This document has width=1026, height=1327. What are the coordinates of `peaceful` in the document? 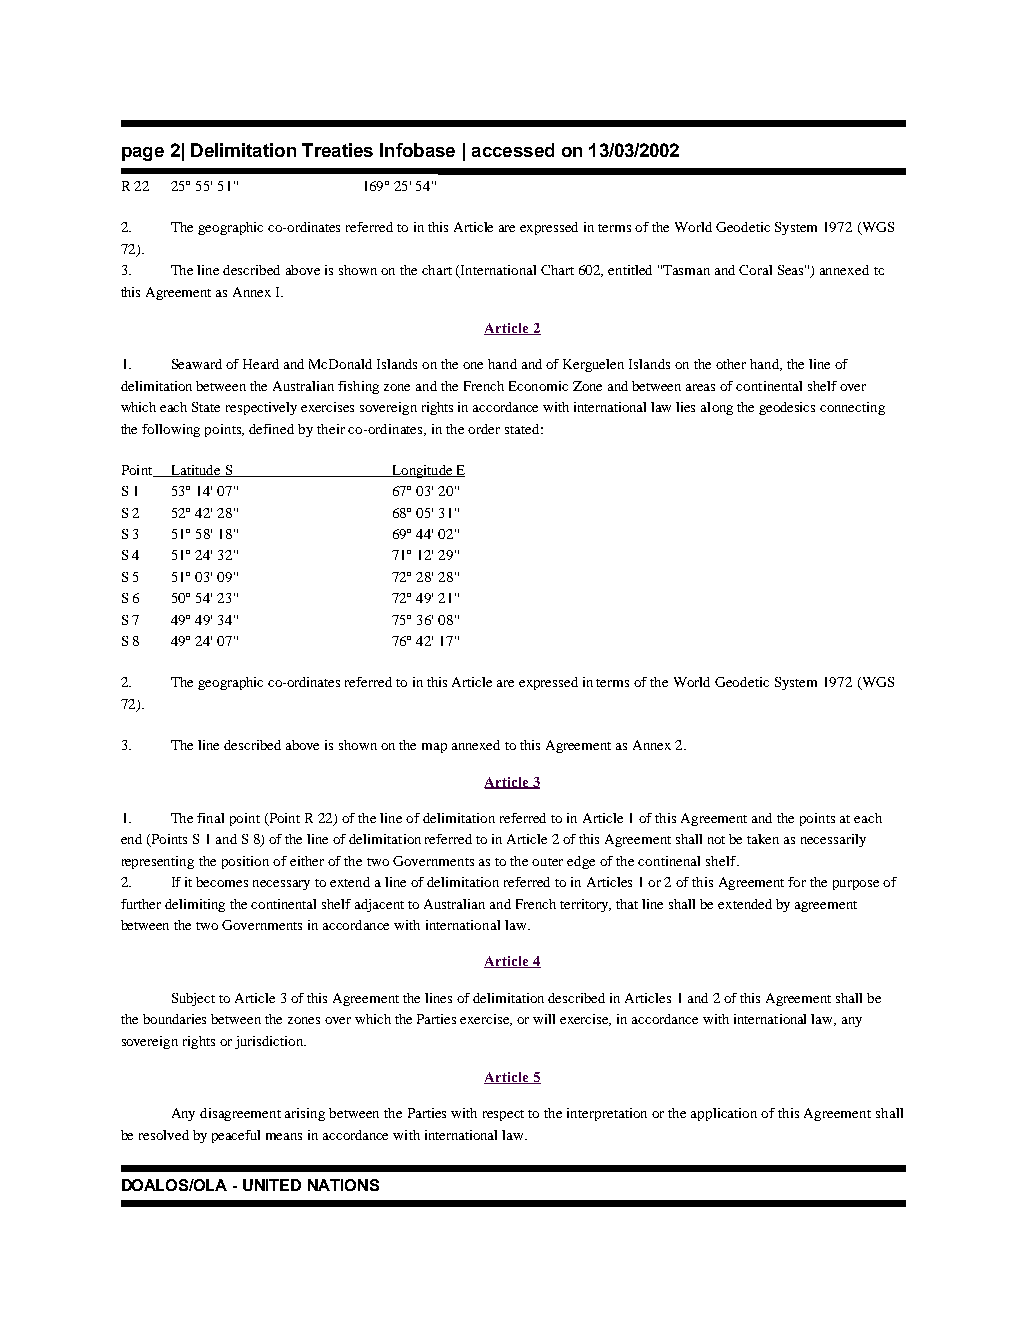 It's located at (236, 1136).
